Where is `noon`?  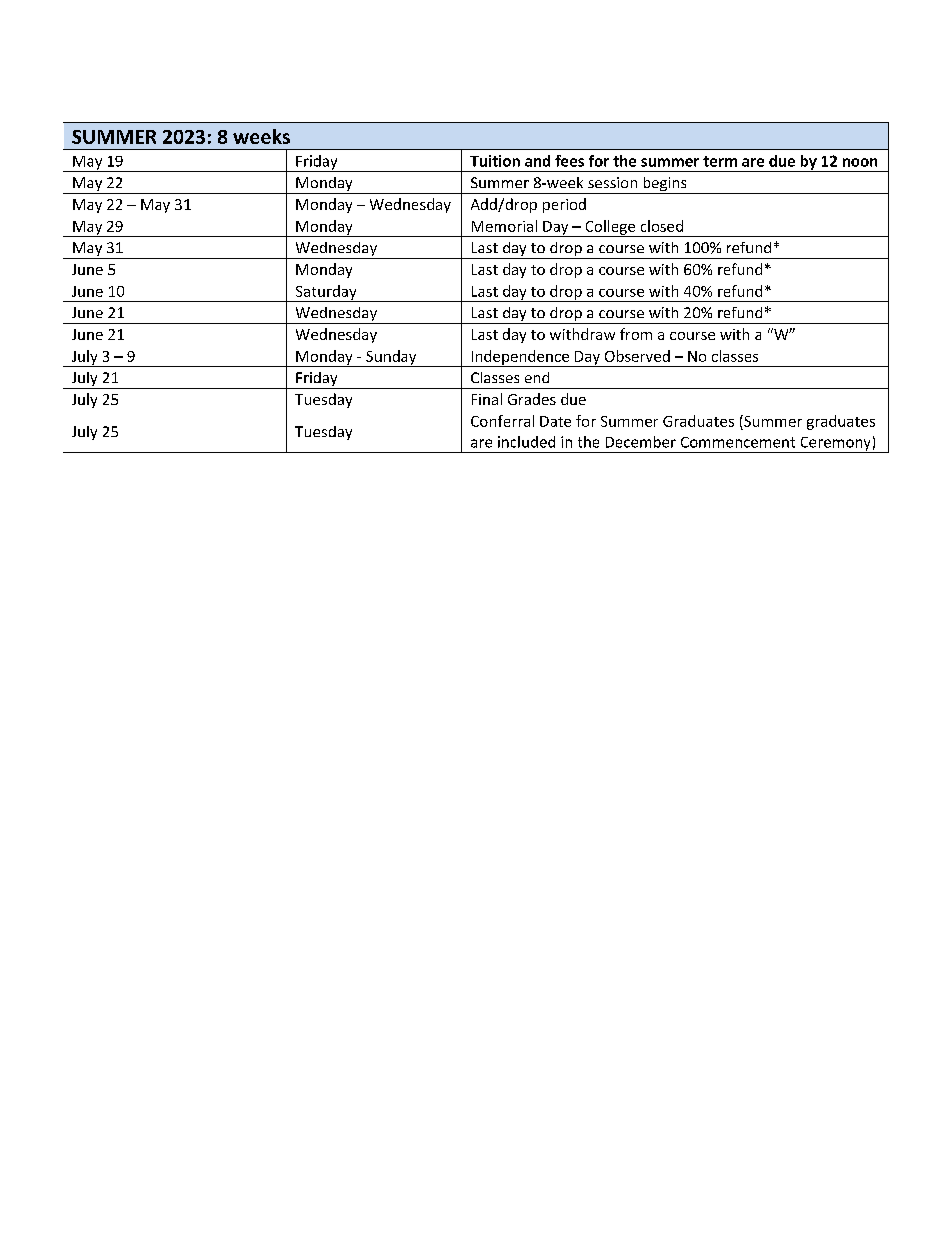 noon is located at coordinates (860, 162).
